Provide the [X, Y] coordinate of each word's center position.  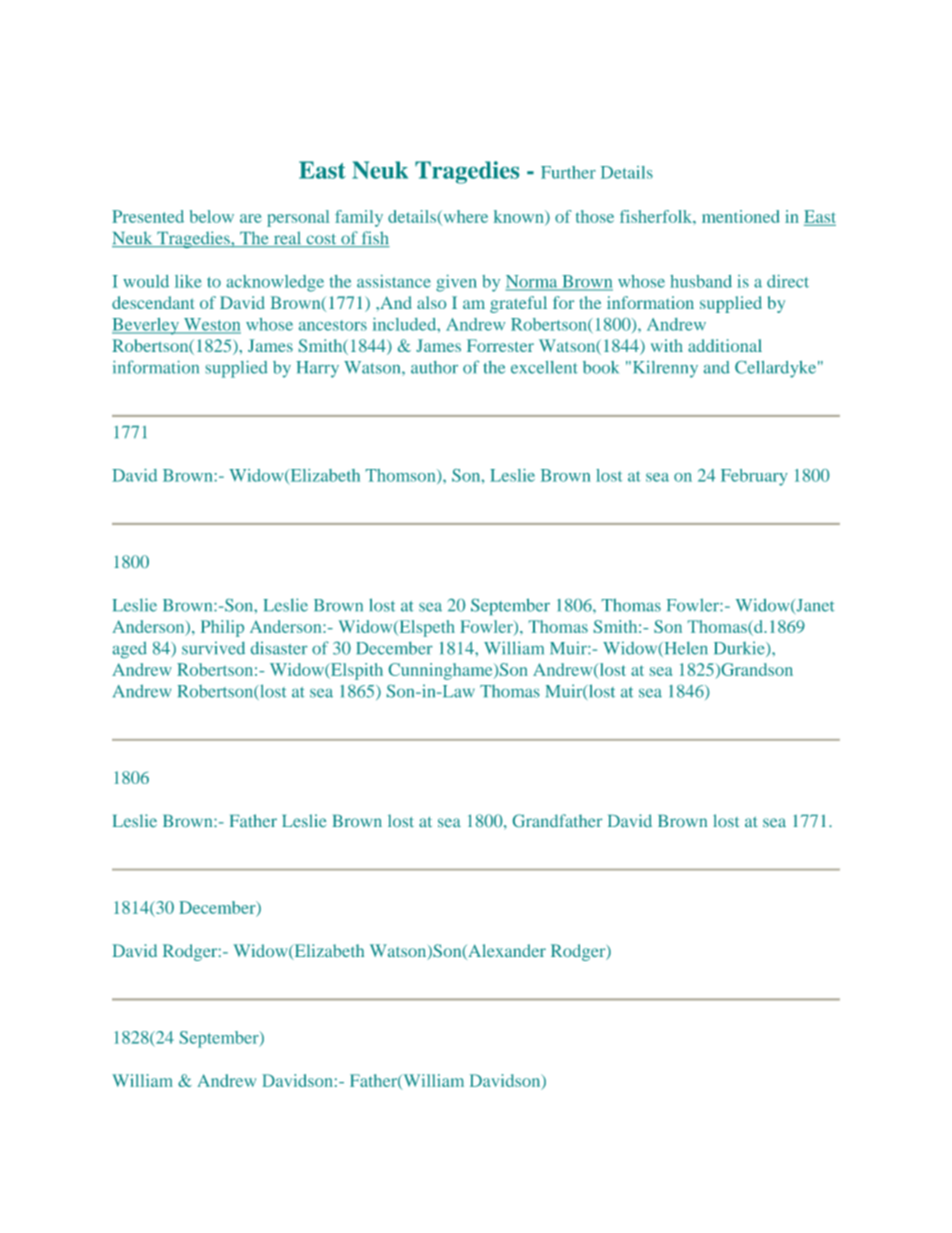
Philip [222, 628]
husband [701, 281]
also [431, 302]
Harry [317, 369]
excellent [544, 367]
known [520, 217]
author [434, 367]
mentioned [741, 216]
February [754, 477]
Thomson [402, 476]
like [188, 281]
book [601, 367]
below [212, 216]
